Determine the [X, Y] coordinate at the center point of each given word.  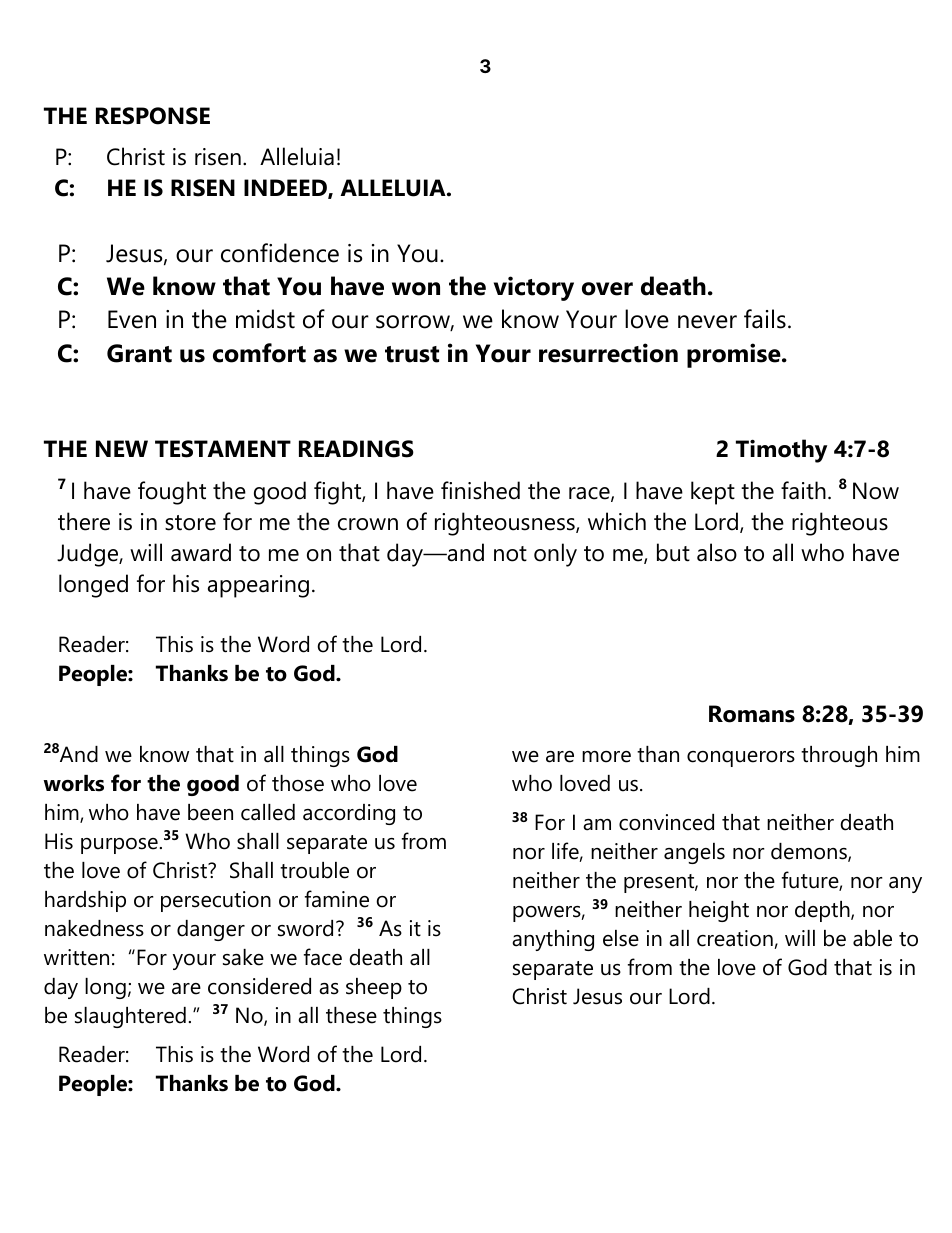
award [201, 552]
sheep [374, 988]
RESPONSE [153, 116]
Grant [139, 353]
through [839, 756]
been [210, 812]
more [606, 757]
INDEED [286, 189]
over [607, 289]
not [510, 554]
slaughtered [130, 1017]
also [717, 552]
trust [412, 354]
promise [735, 355]
